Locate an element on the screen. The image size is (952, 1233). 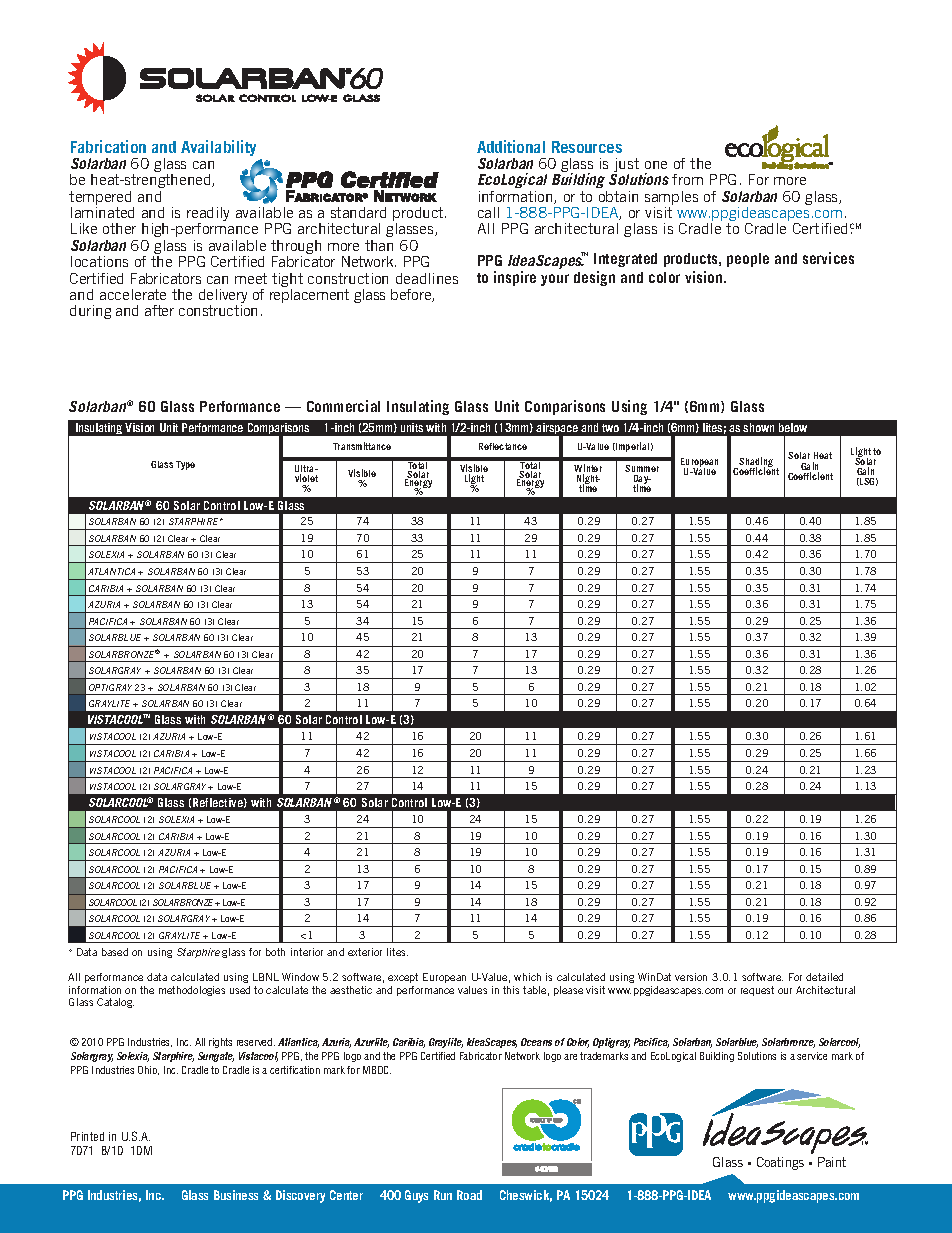
people is located at coordinates (748, 260).
